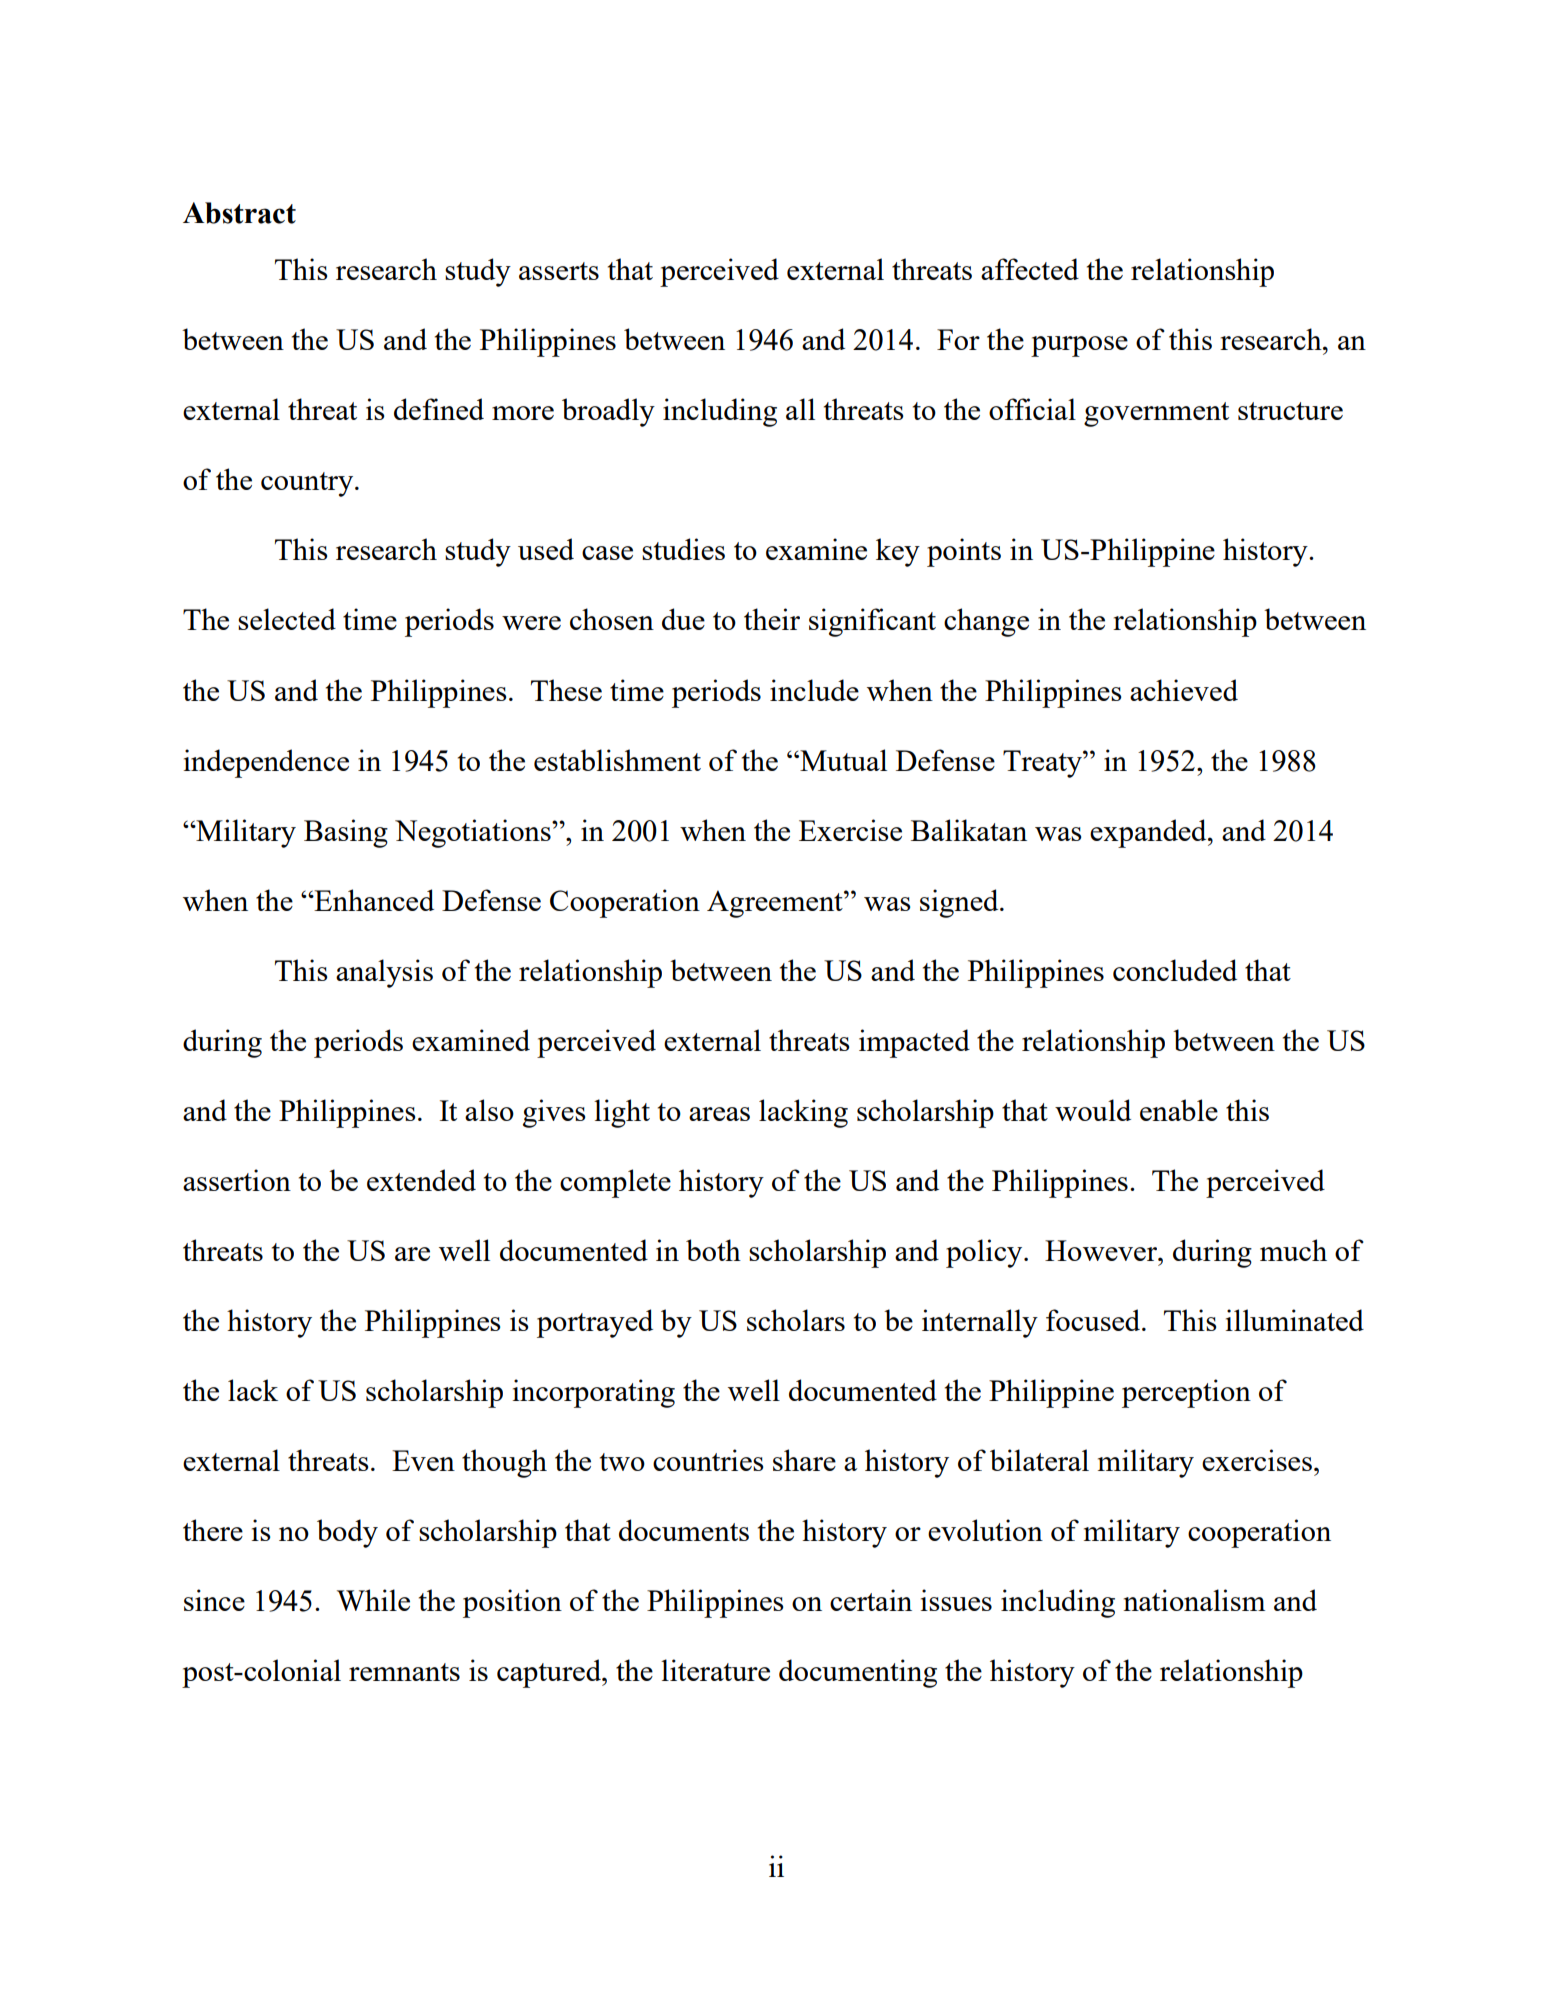 The image size is (1553, 2009). What do you see at coordinates (1102, 1250) in the document?
I see `However` at bounding box center [1102, 1250].
